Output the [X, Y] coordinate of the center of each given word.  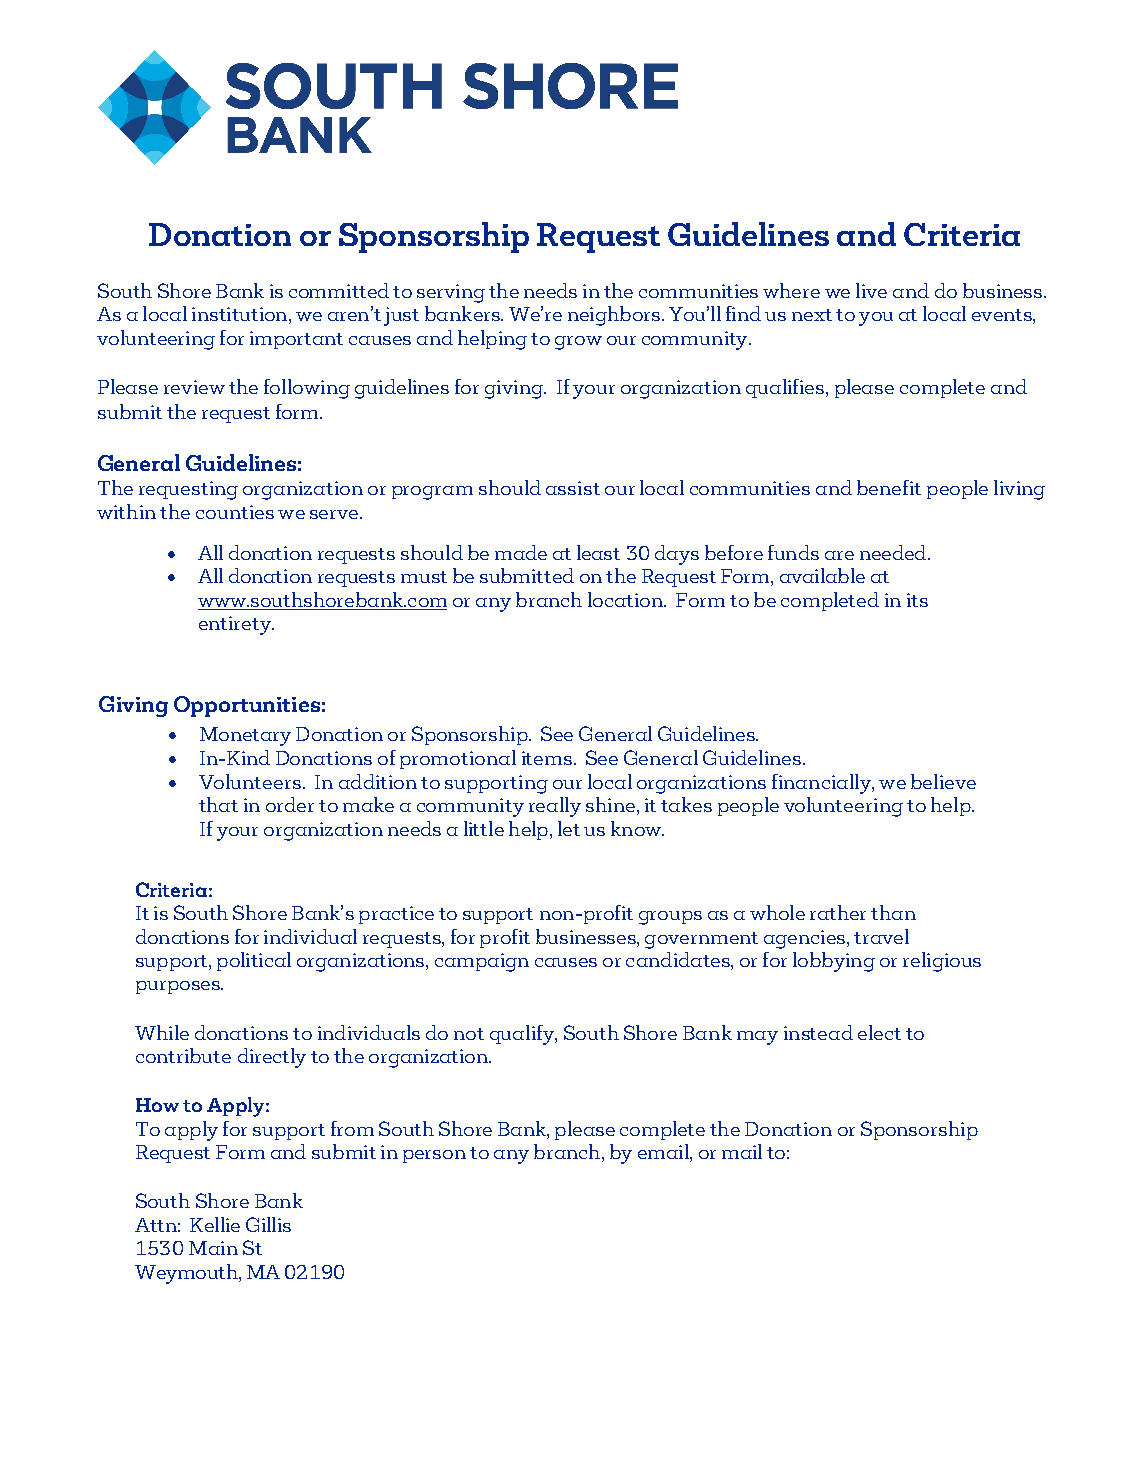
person [434, 1156]
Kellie [215, 1224]
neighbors [614, 316]
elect [879, 1032]
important [296, 340]
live [871, 290]
